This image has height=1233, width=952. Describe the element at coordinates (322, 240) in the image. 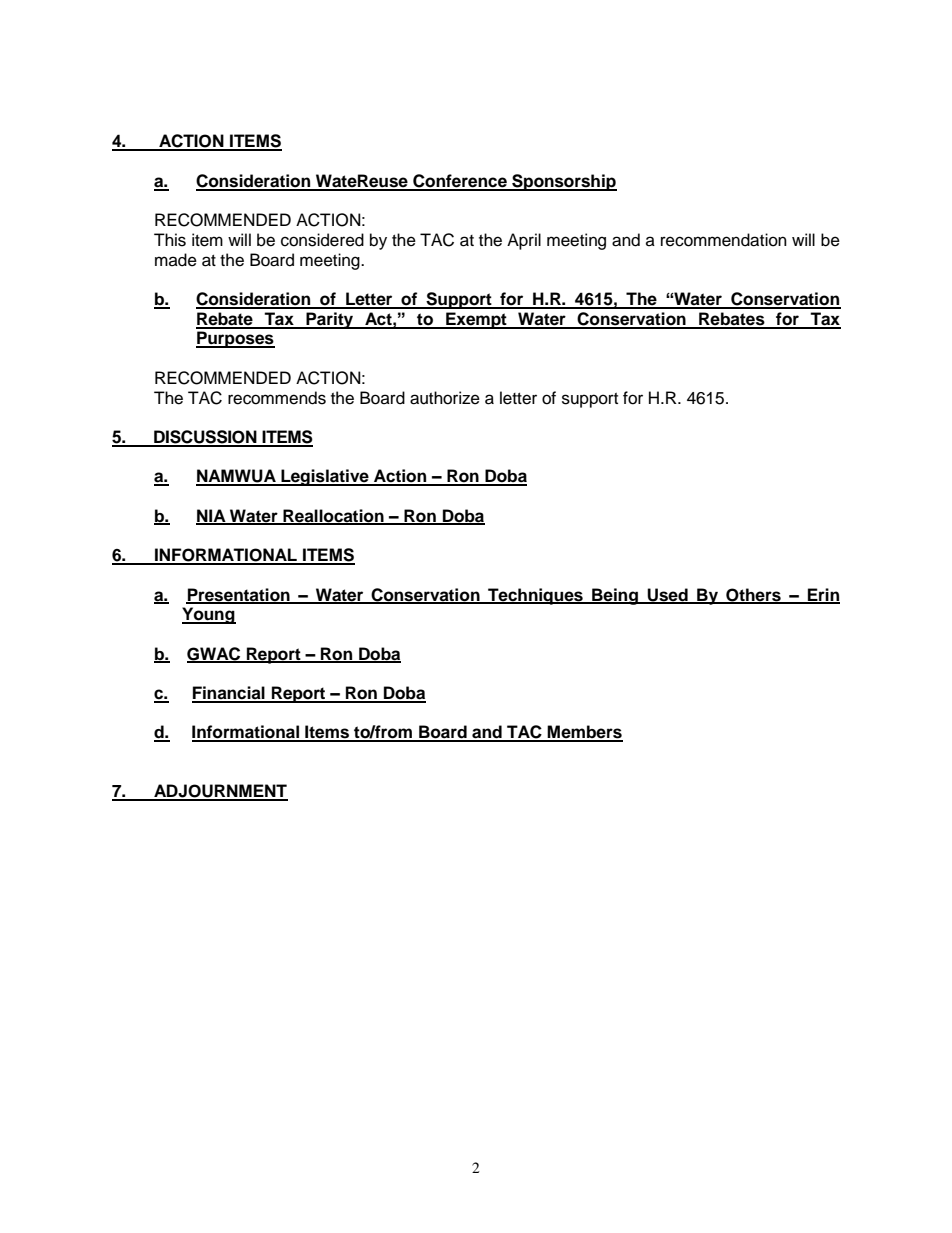

I see `considered` at that location.
